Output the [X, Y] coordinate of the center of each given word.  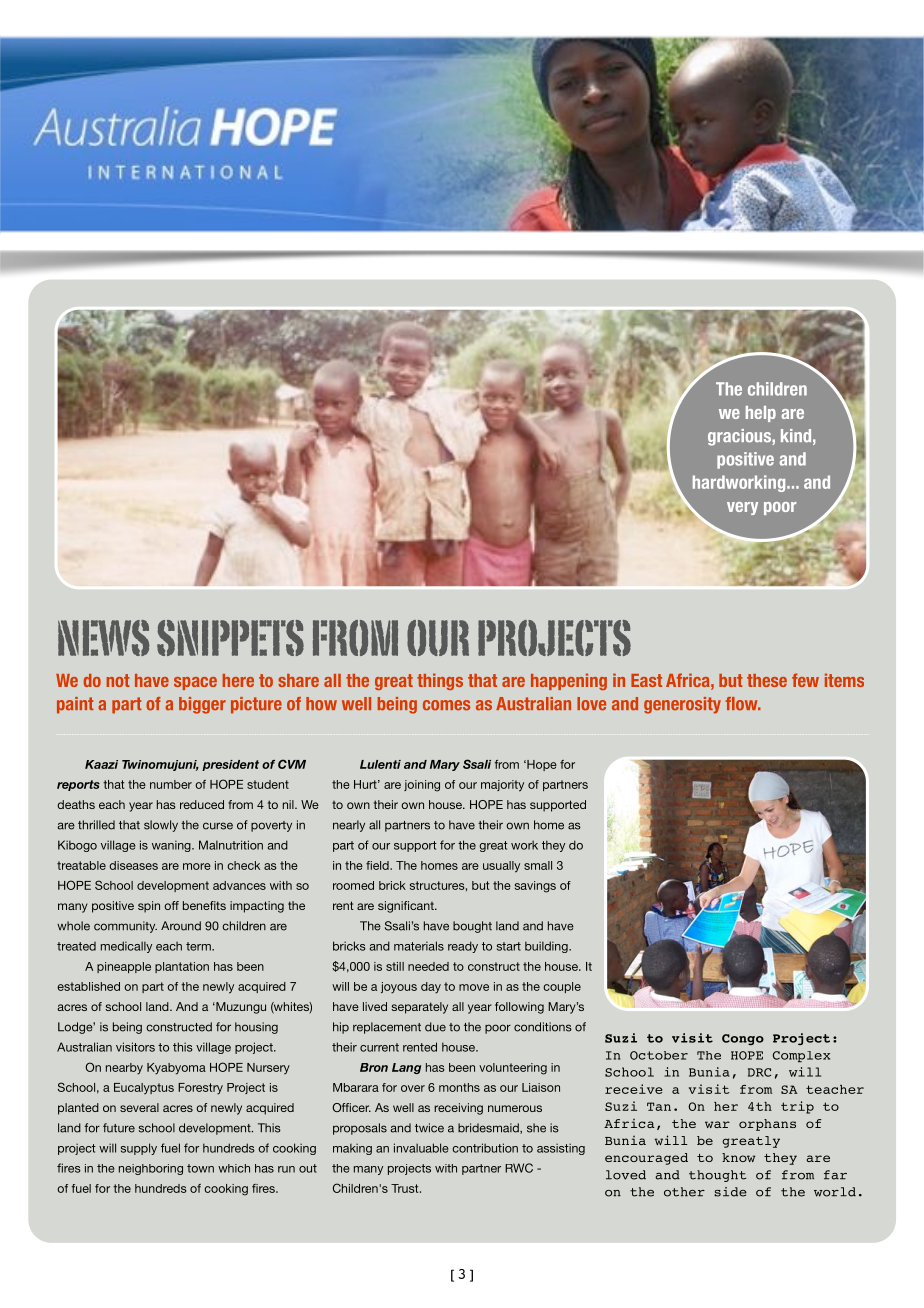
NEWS [103, 638]
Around [181, 926]
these [767, 680]
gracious [740, 437]
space [195, 683]
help [761, 414]
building [547, 947]
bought [472, 927]
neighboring [151, 1169]
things [440, 681]
